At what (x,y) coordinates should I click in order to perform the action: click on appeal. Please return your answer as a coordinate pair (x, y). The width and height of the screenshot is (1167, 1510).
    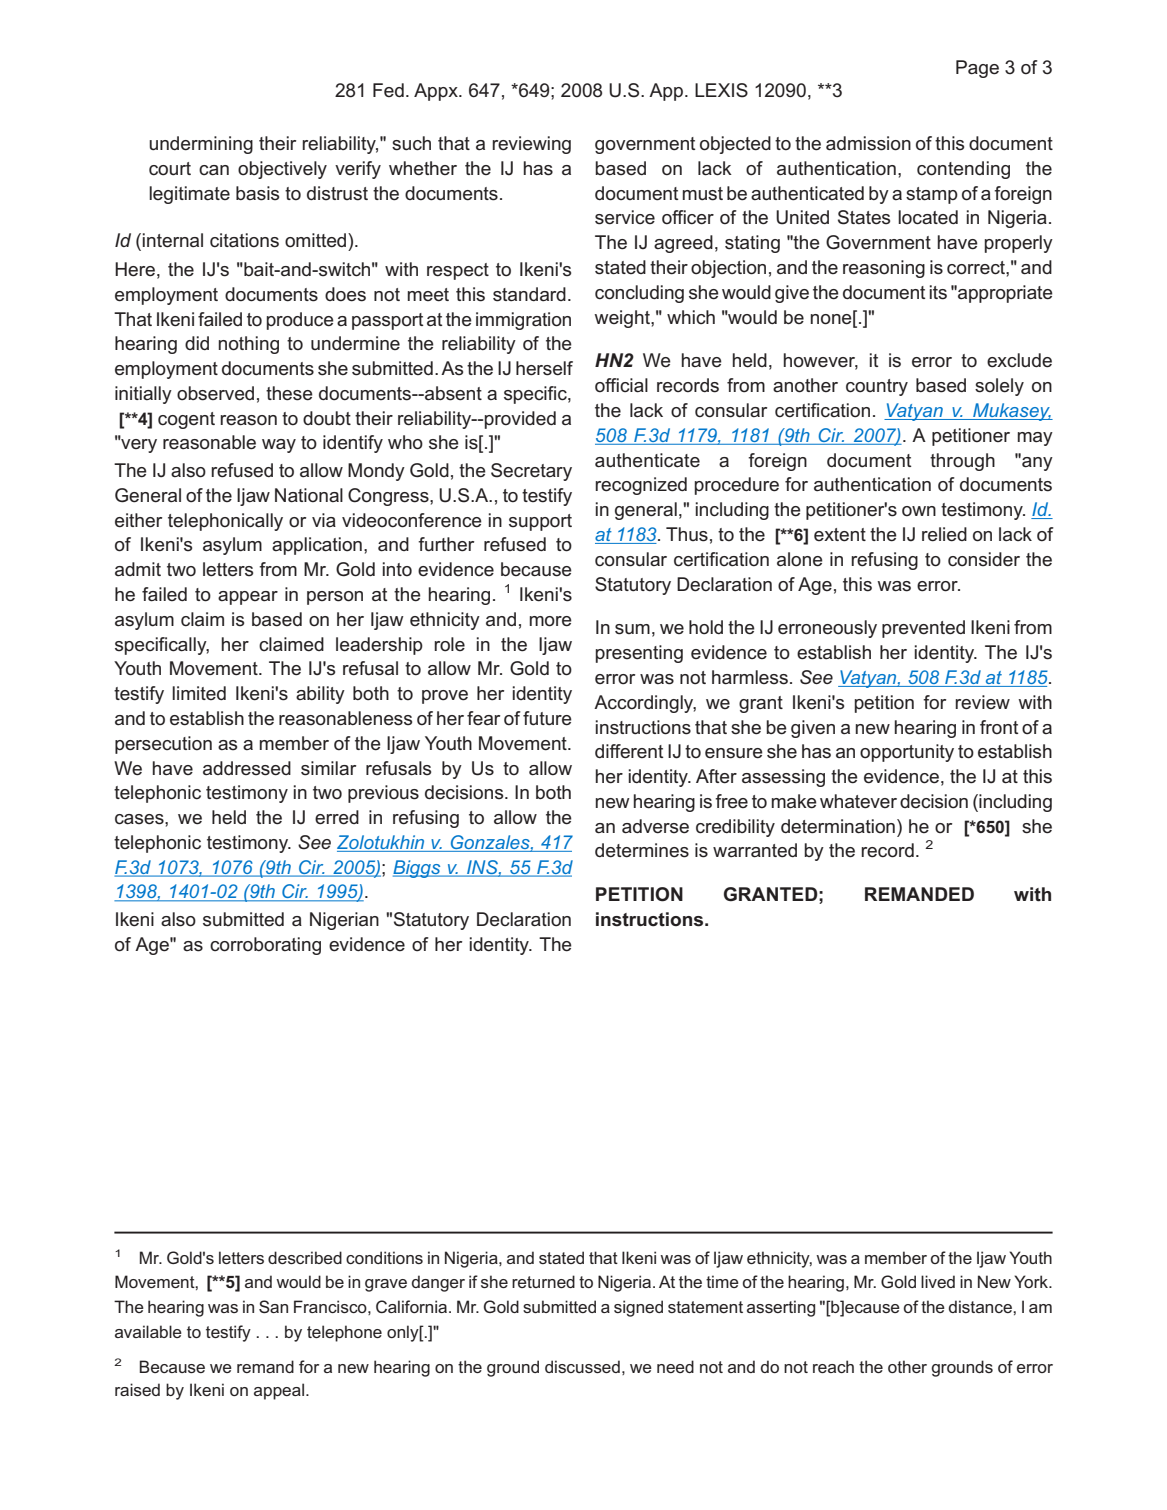
    Looking at the image, I should click on (279, 1391).
